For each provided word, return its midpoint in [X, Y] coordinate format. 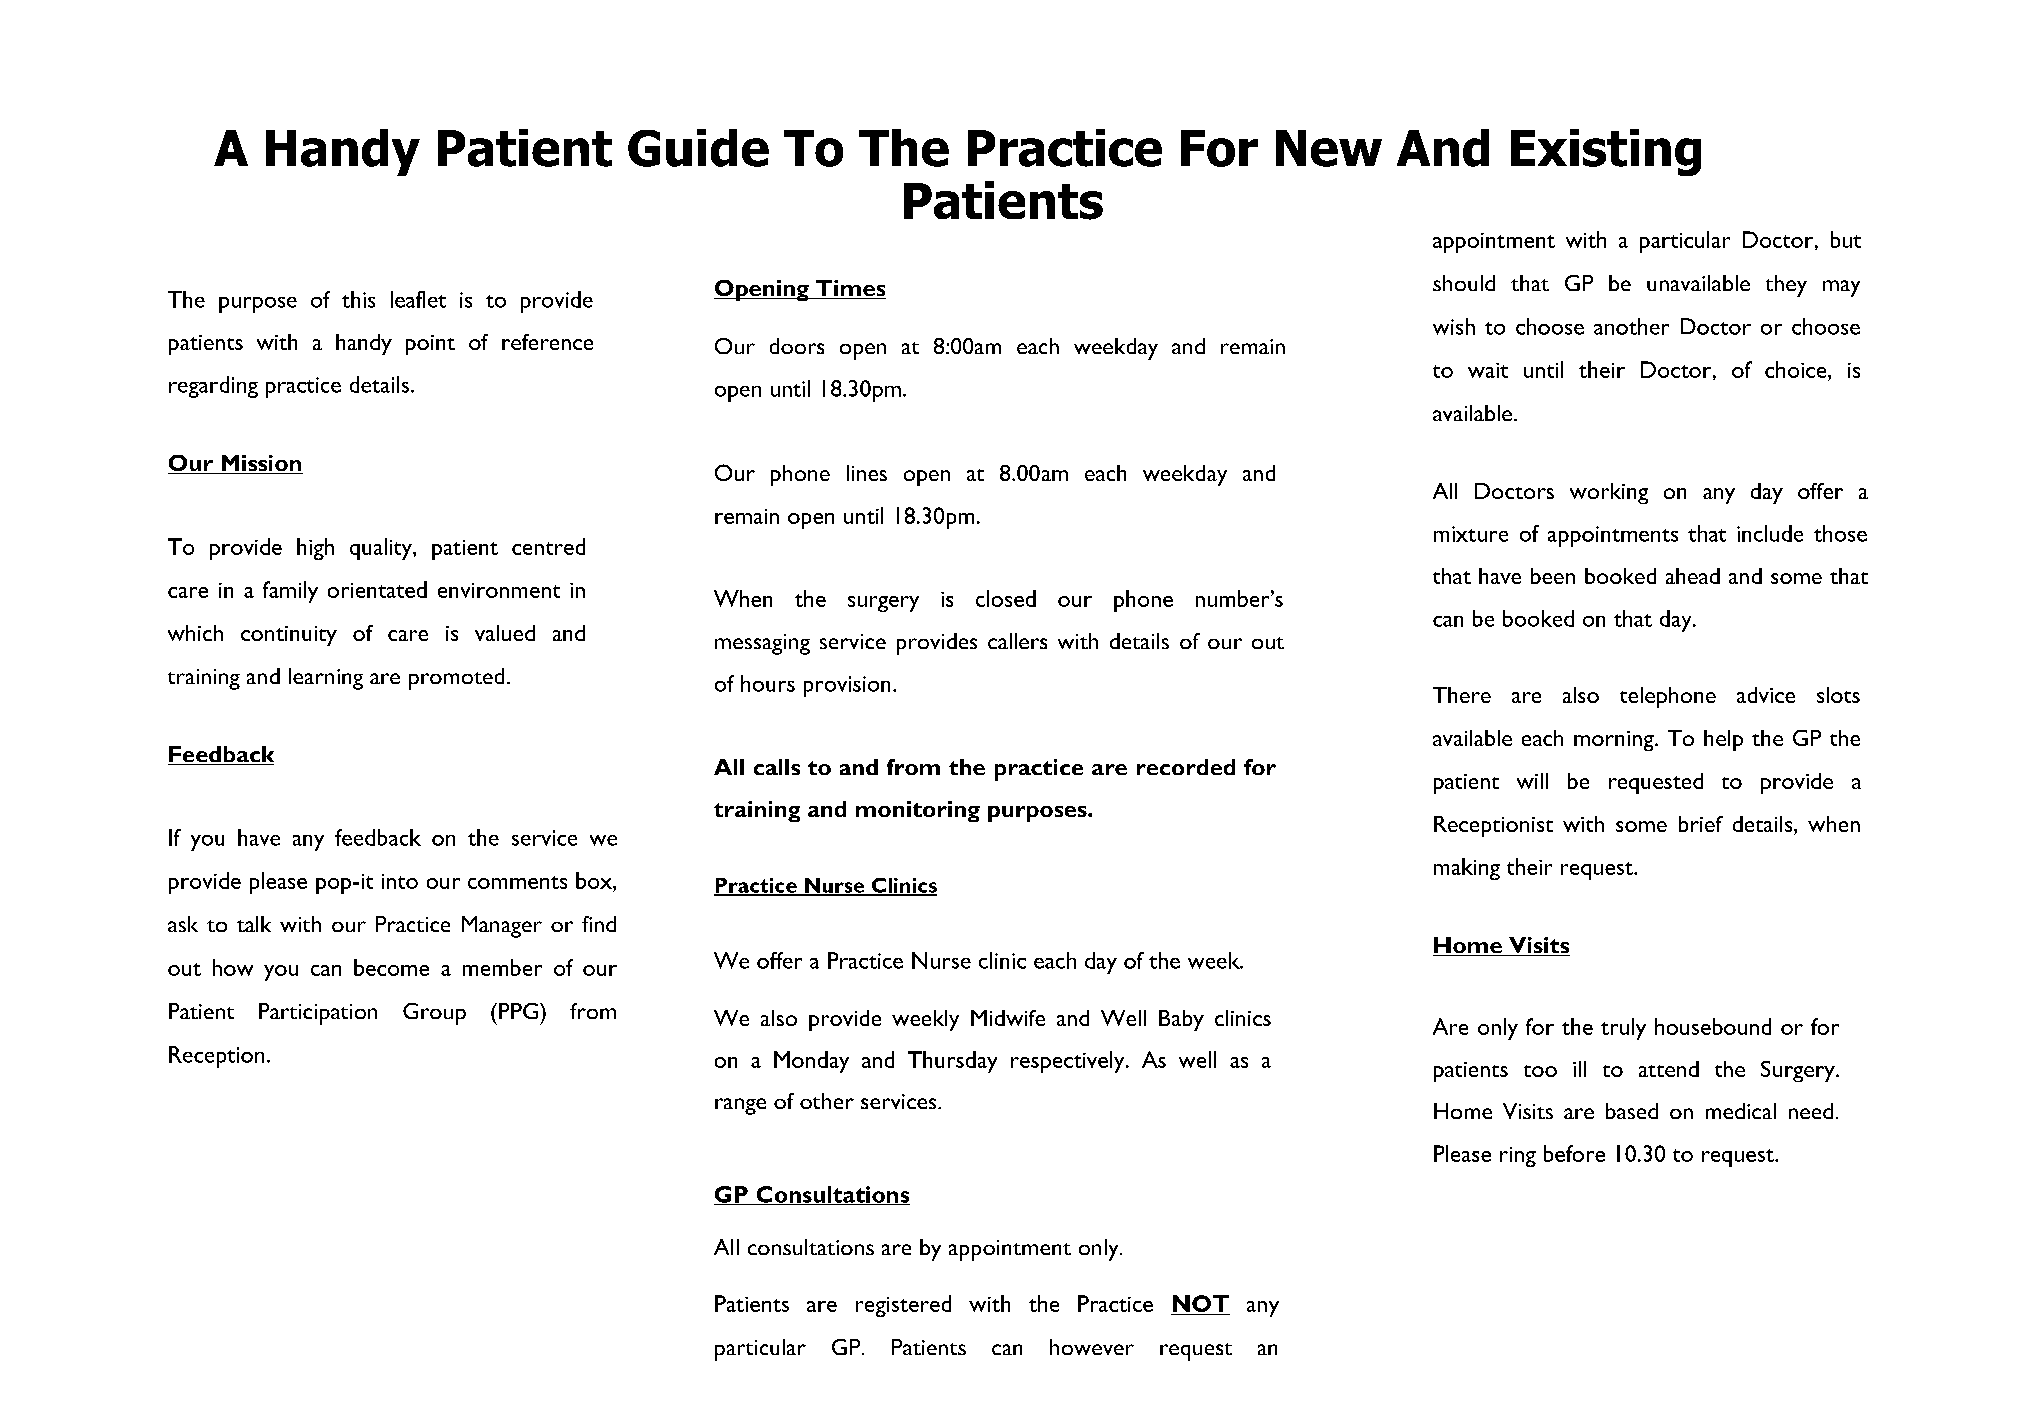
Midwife [1008, 1018]
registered [903, 1306]
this [358, 299]
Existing [1606, 152]
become [391, 967]
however [1092, 1347]
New [1329, 148]
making [1467, 869]
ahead [1693, 576]
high [315, 549]
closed [1006, 598]
